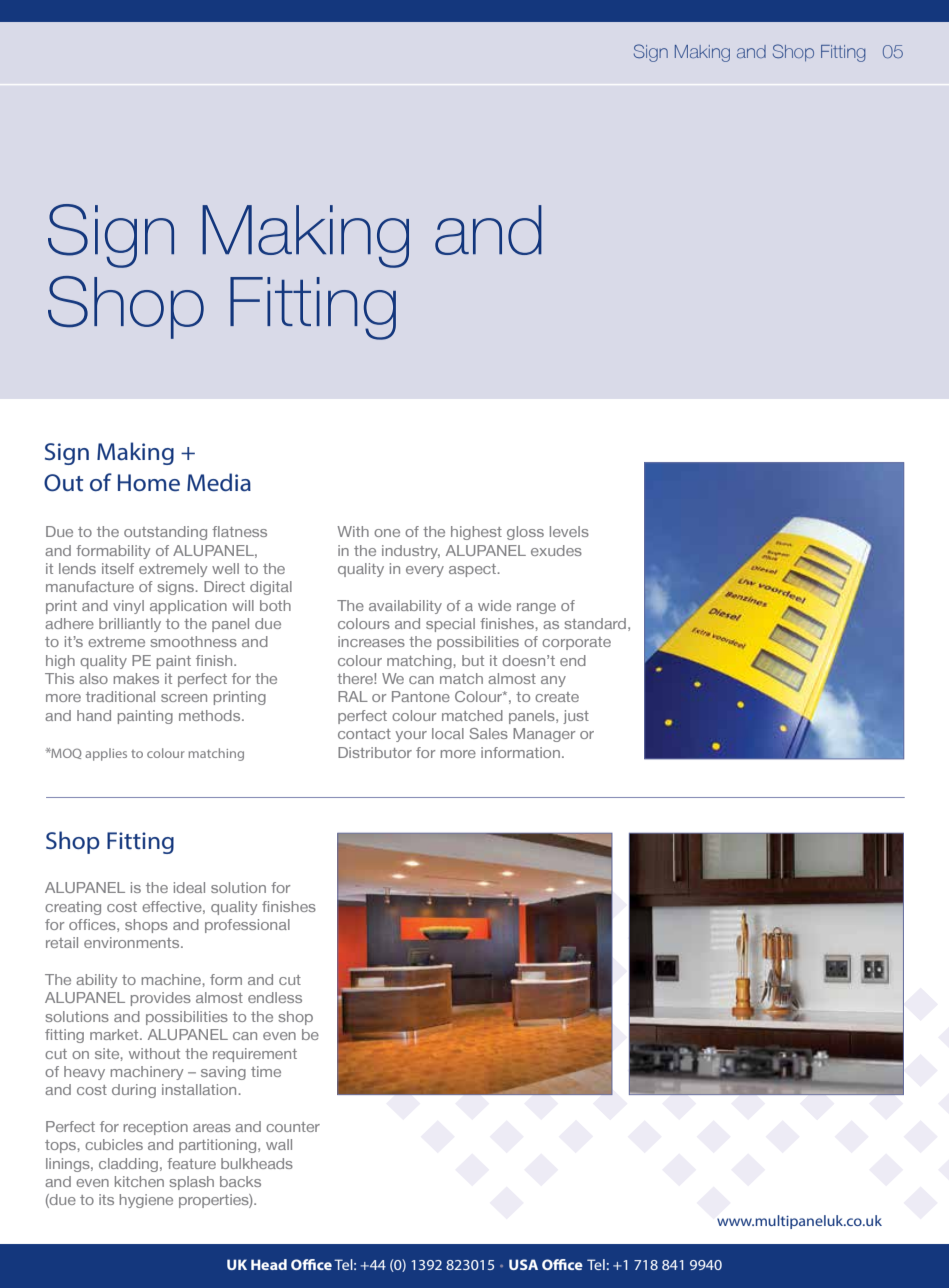 This screenshot has height=1288, width=949. I want to click on Sales, so click(489, 733).
